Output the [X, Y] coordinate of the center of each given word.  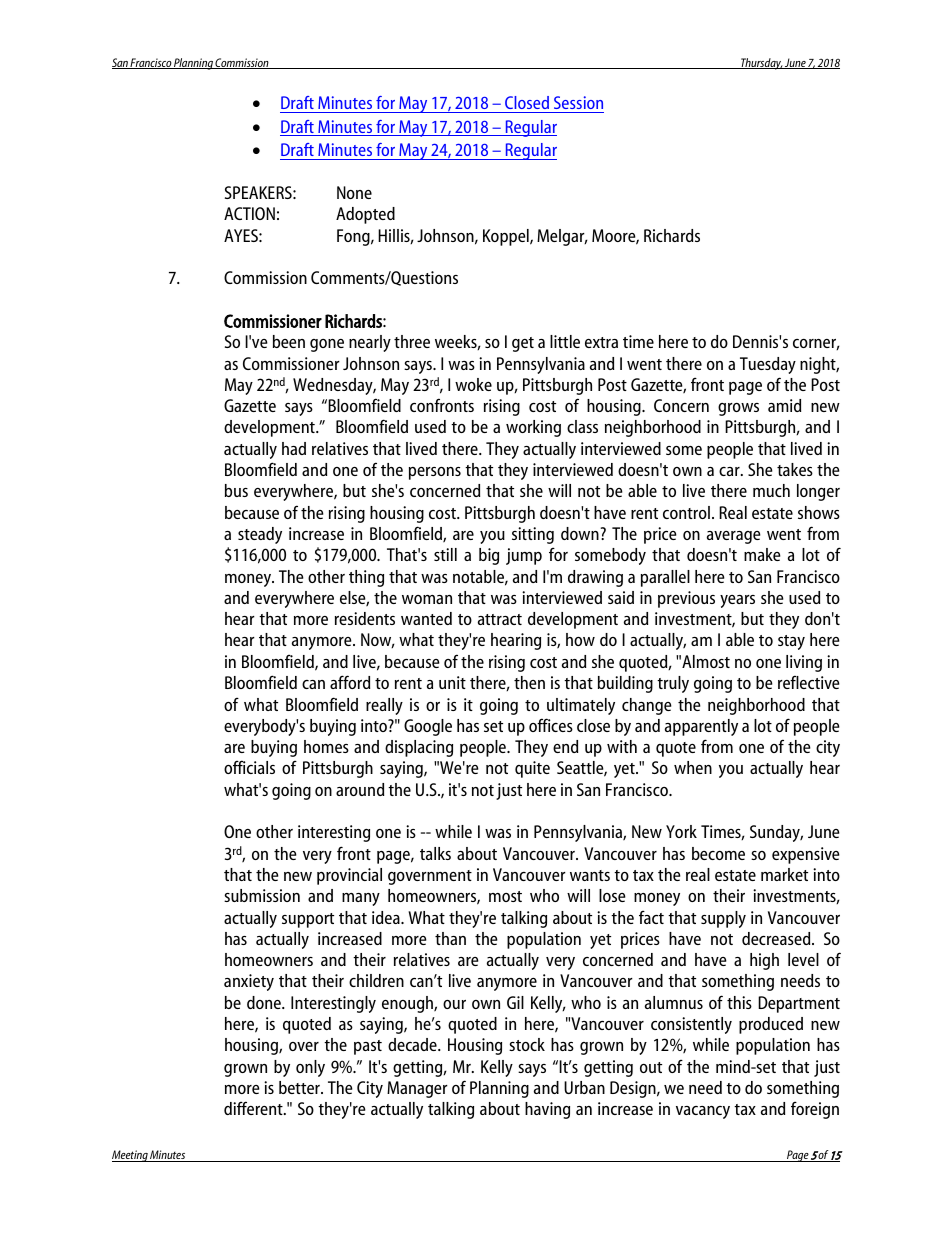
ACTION [249, 213]
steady [260, 535]
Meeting [130, 1156]
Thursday [761, 64]
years [737, 601]
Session [578, 102]
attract [500, 619]
